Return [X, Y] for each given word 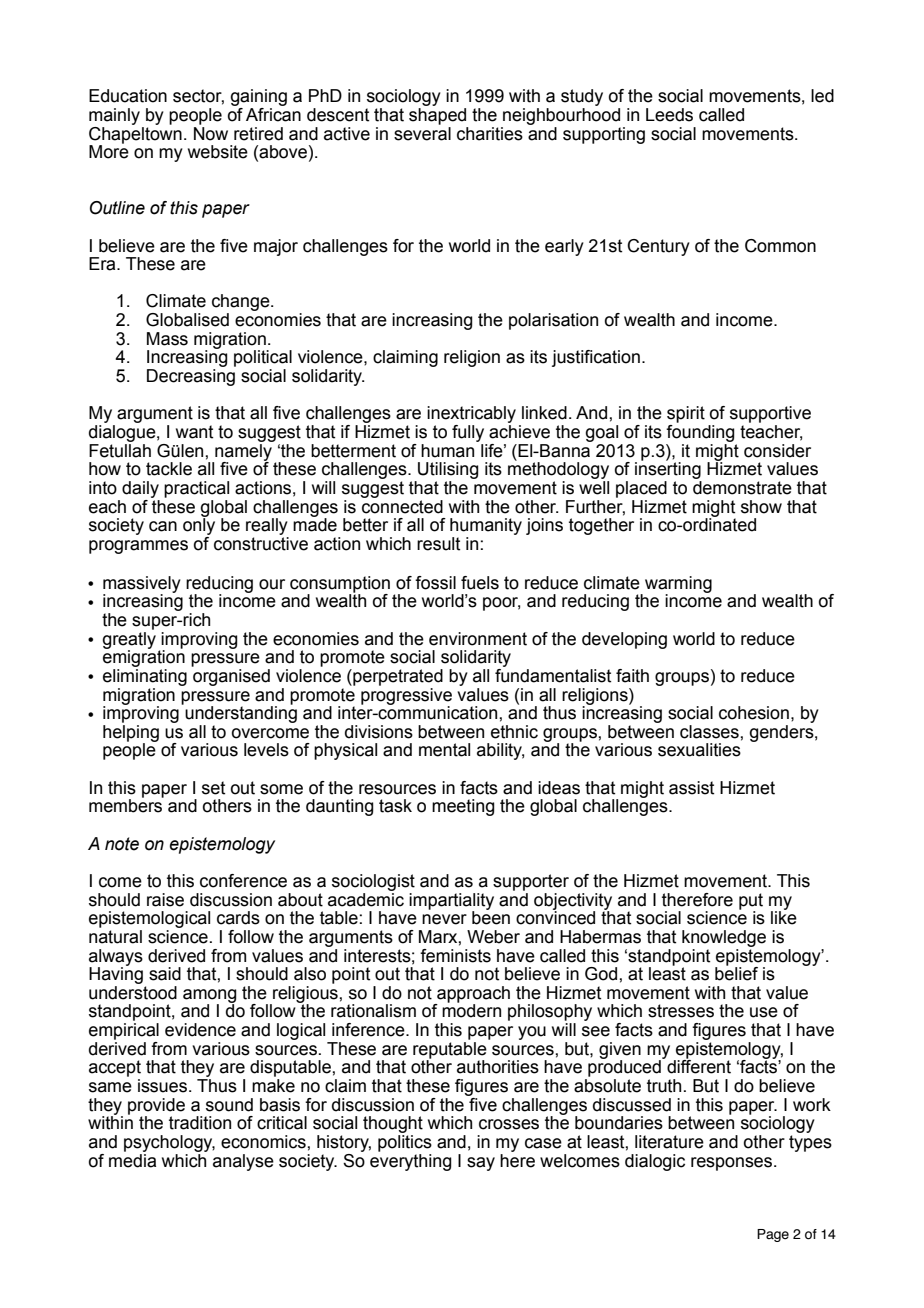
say [481, 1164]
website [218, 152]
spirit [686, 414]
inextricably [471, 416]
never [444, 919]
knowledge [724, 938]
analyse [243, 1162]
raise [165, 900]
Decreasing [191, 377]
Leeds [669, 115]
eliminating [145, 677]
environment [478, 639]
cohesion [754, 713]
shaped [437, 116]
